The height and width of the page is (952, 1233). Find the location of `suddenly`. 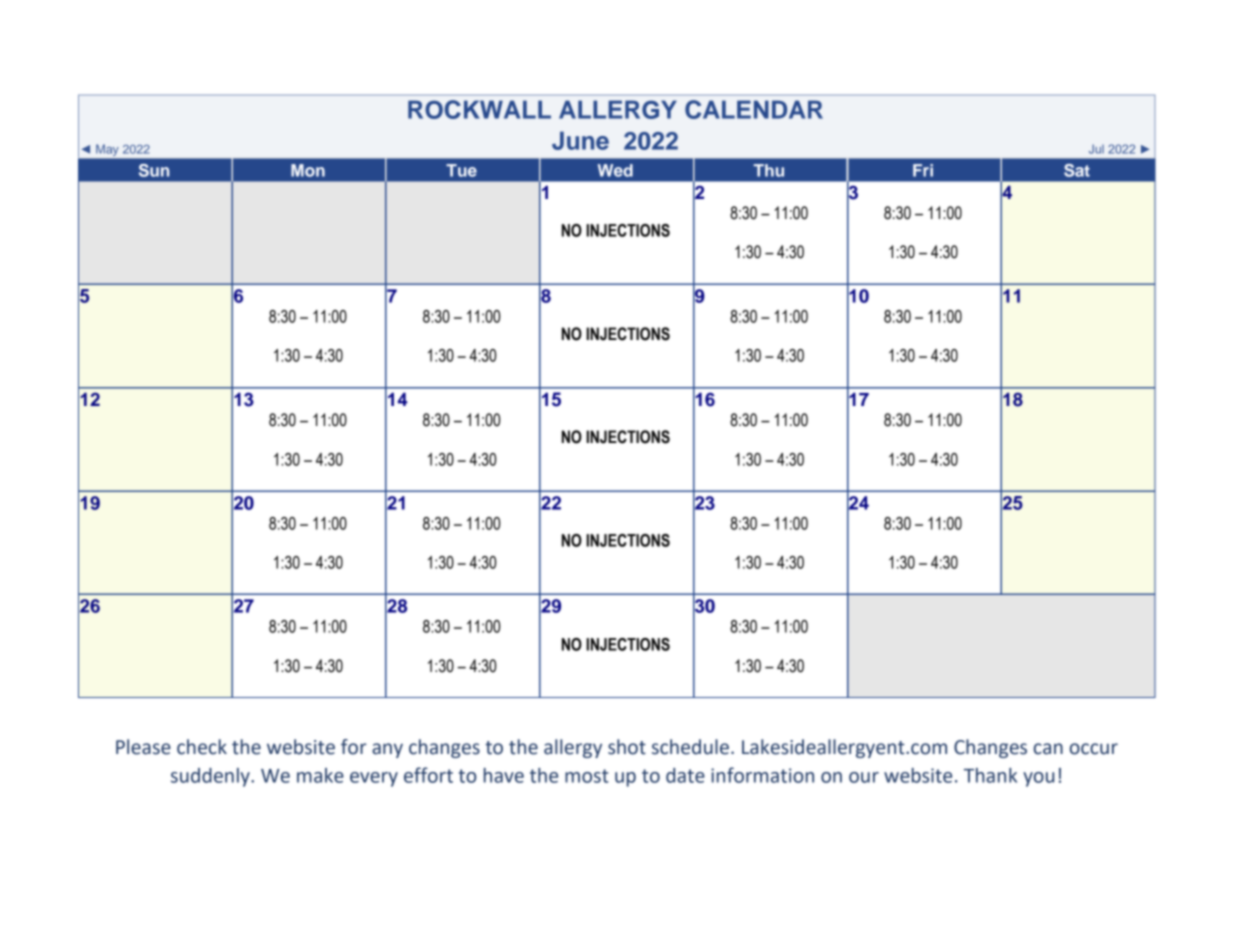

suddenly is located at coordinates (211, 777).
